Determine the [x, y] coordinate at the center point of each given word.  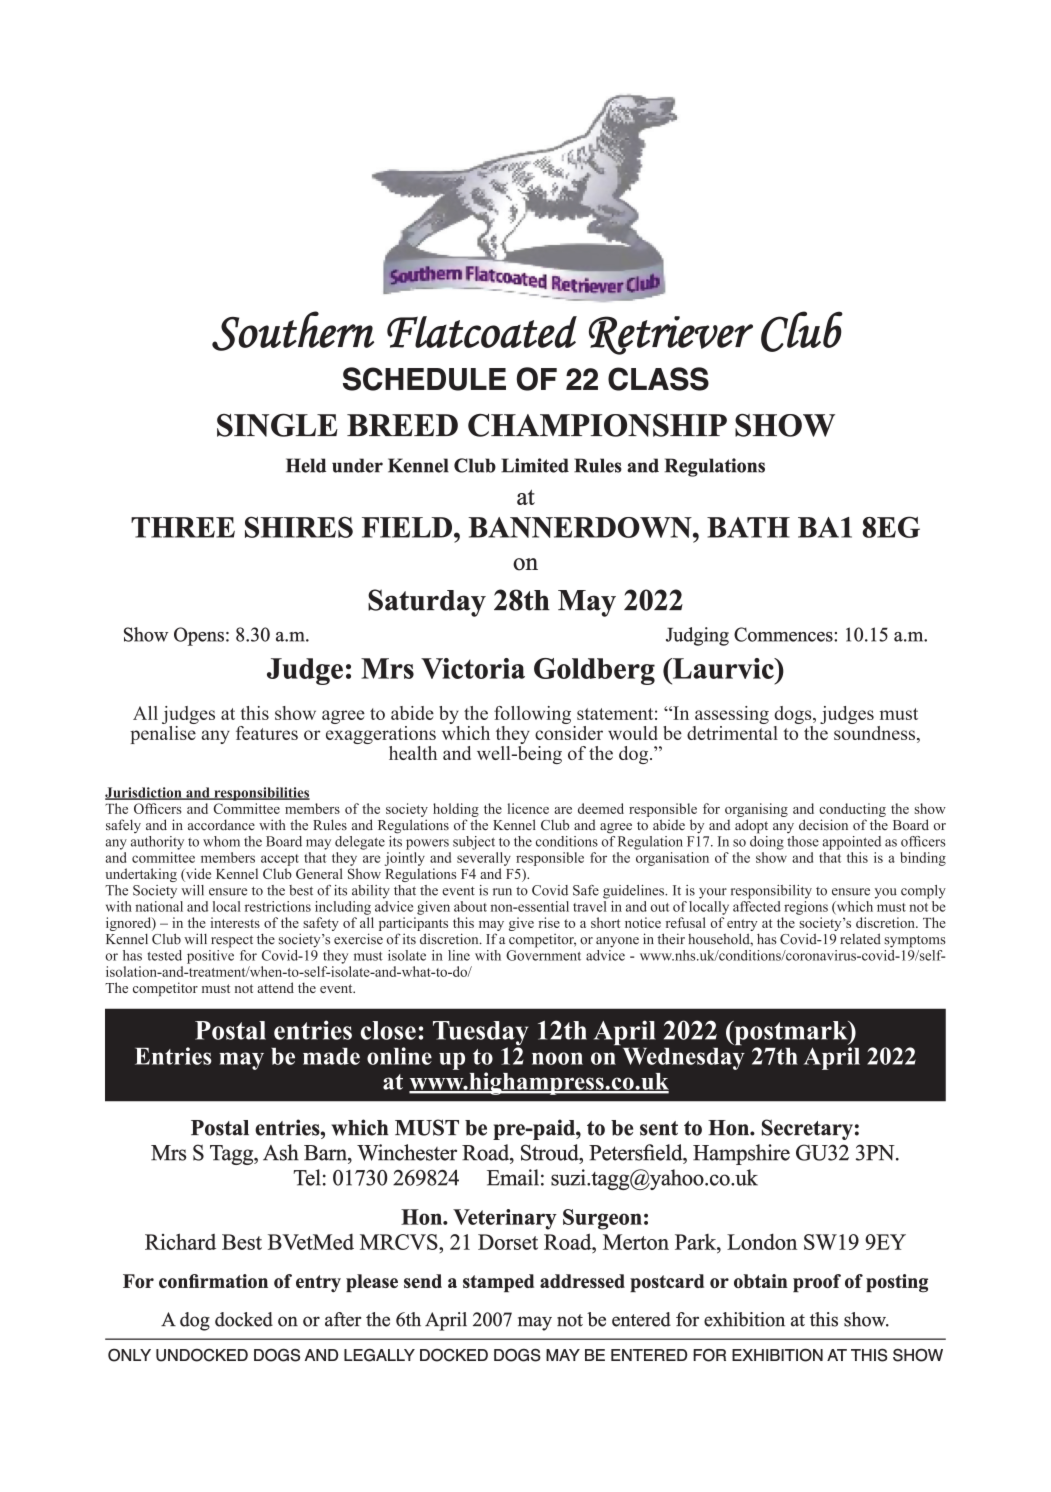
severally [484, 859]
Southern [293, 331]
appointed [851, 843]
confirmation [213, 1281]
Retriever [671, 335]
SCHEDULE [424, 379]
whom [221, 841]
